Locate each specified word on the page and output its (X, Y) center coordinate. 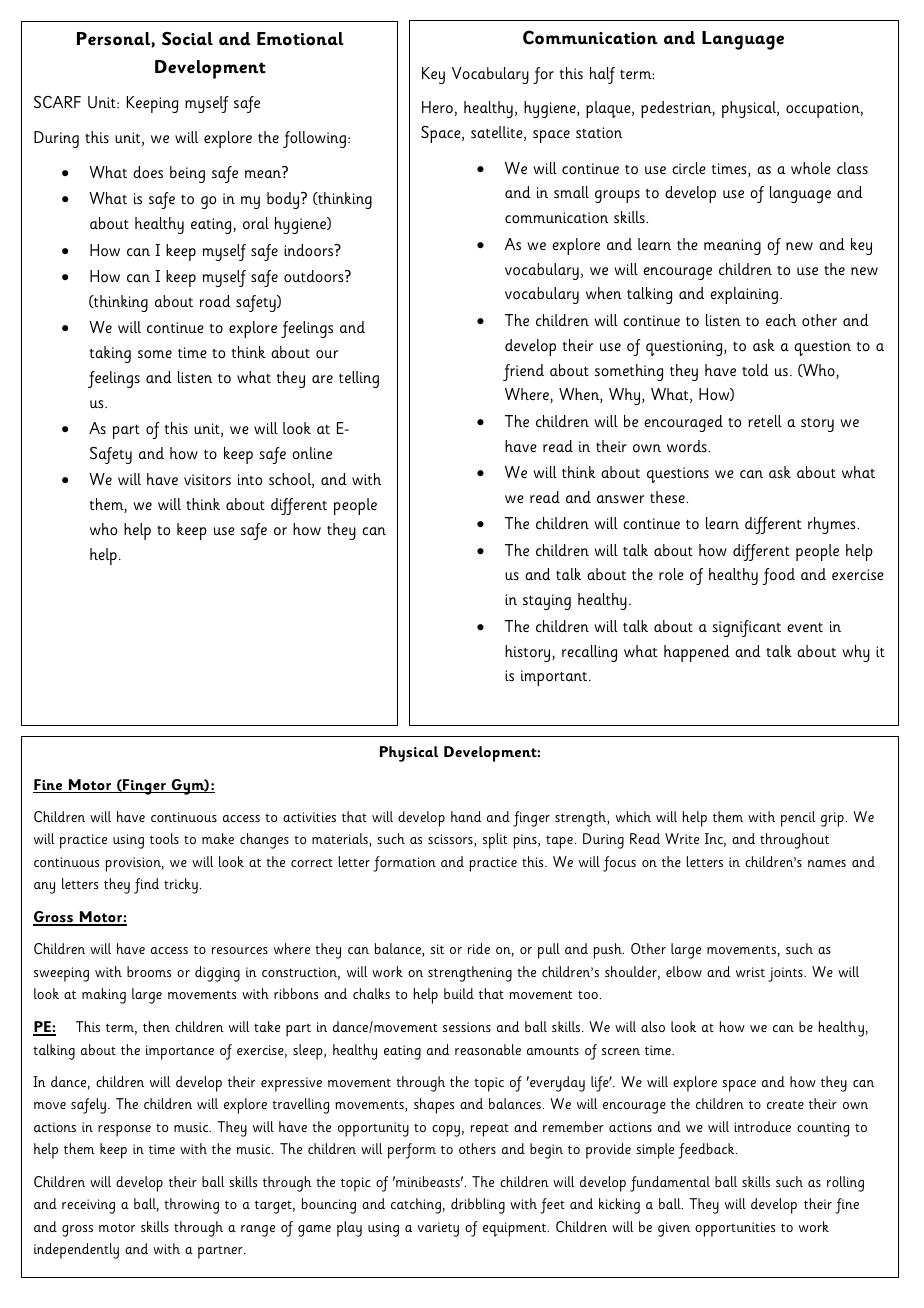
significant (746, 628)
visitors (207, 479)
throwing (191, 1206)
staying (547, 602)
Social (187, 39)
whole (811, 168)
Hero (437, 107)
